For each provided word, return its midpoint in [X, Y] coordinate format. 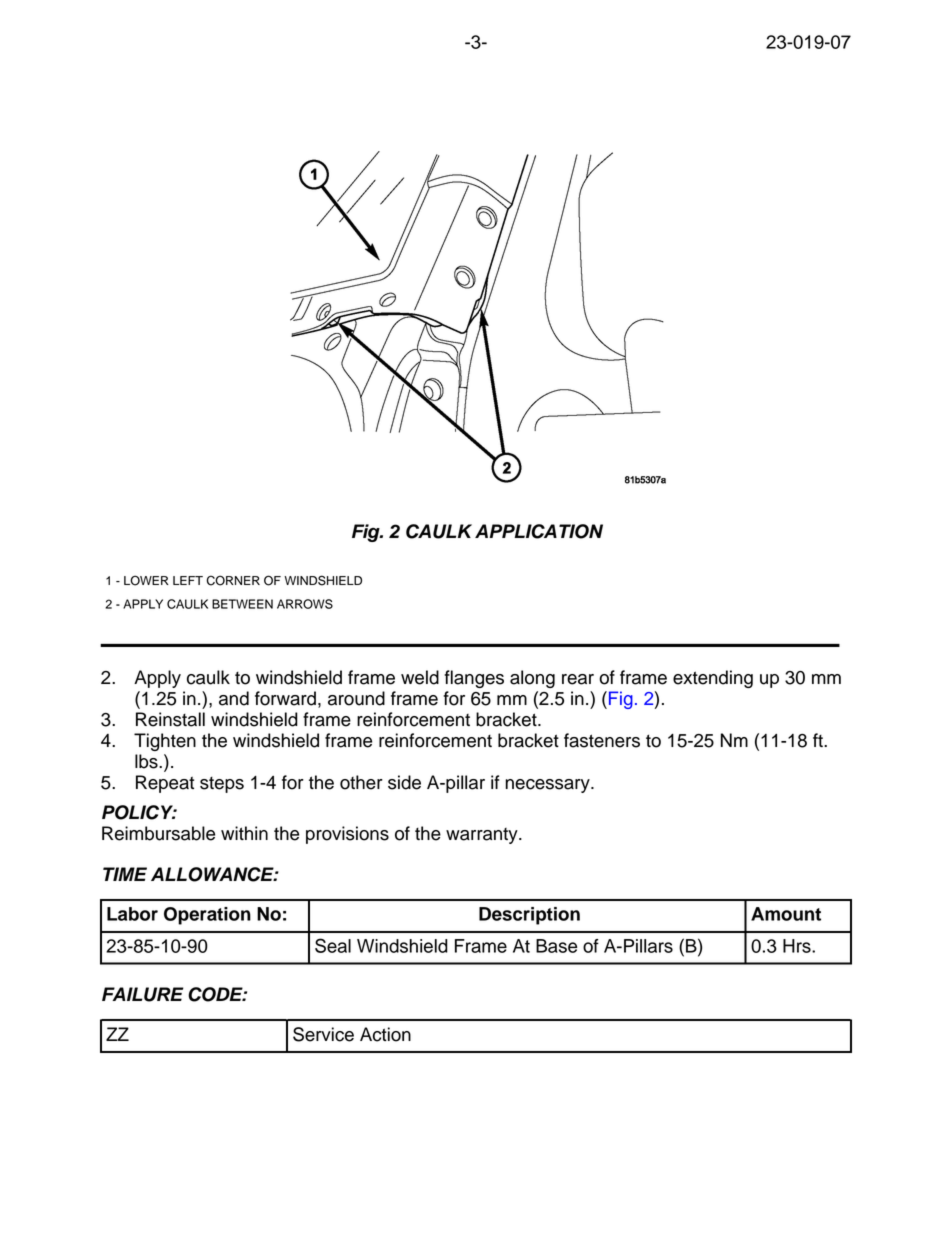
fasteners [602, 740]
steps [222, 785]
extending [713, 679]
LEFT [188, 580]
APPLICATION [539, 531]
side [404, 782]
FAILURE [143, 994]
